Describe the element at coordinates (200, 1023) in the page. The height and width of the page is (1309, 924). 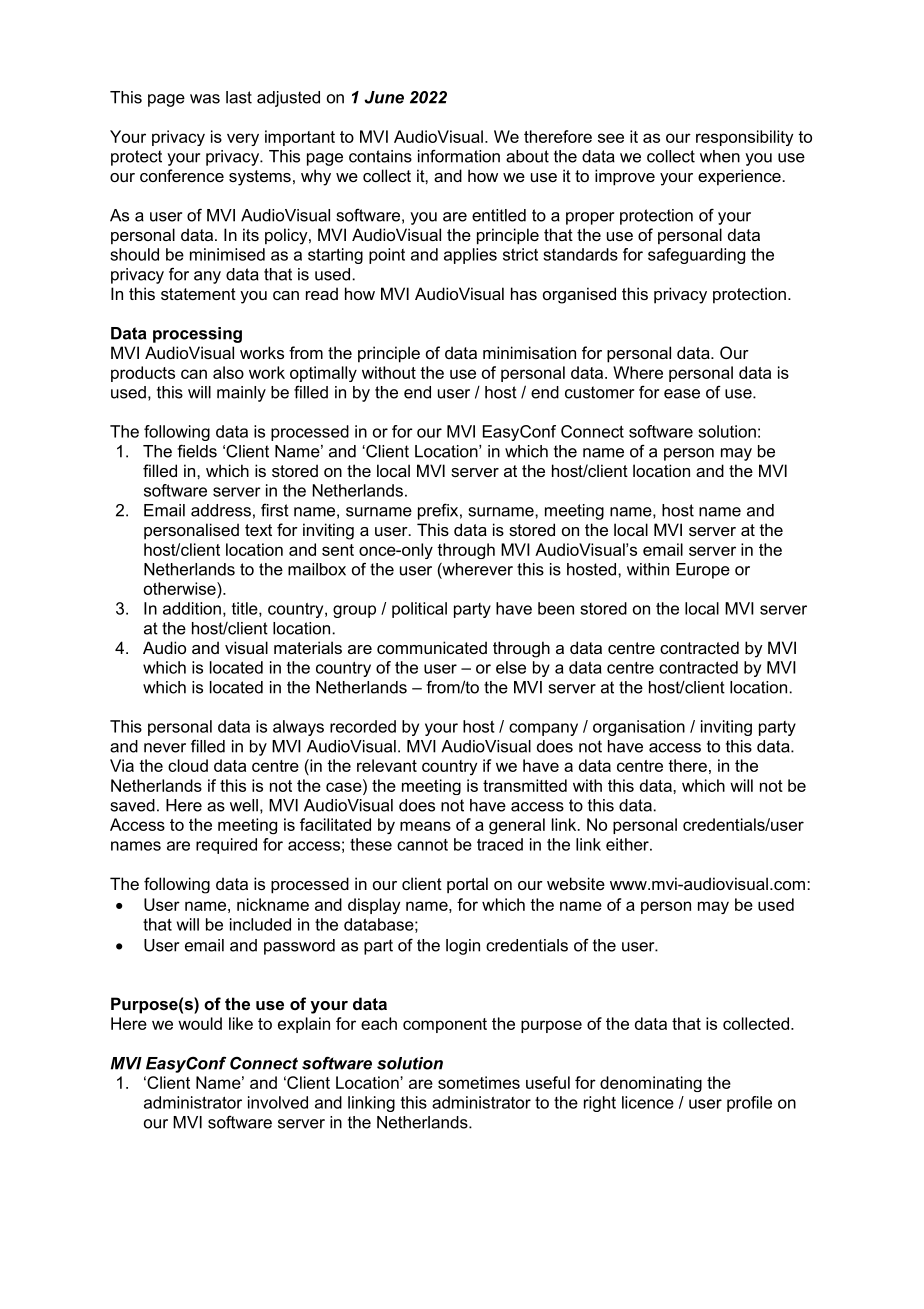
I see `would` at that location.
